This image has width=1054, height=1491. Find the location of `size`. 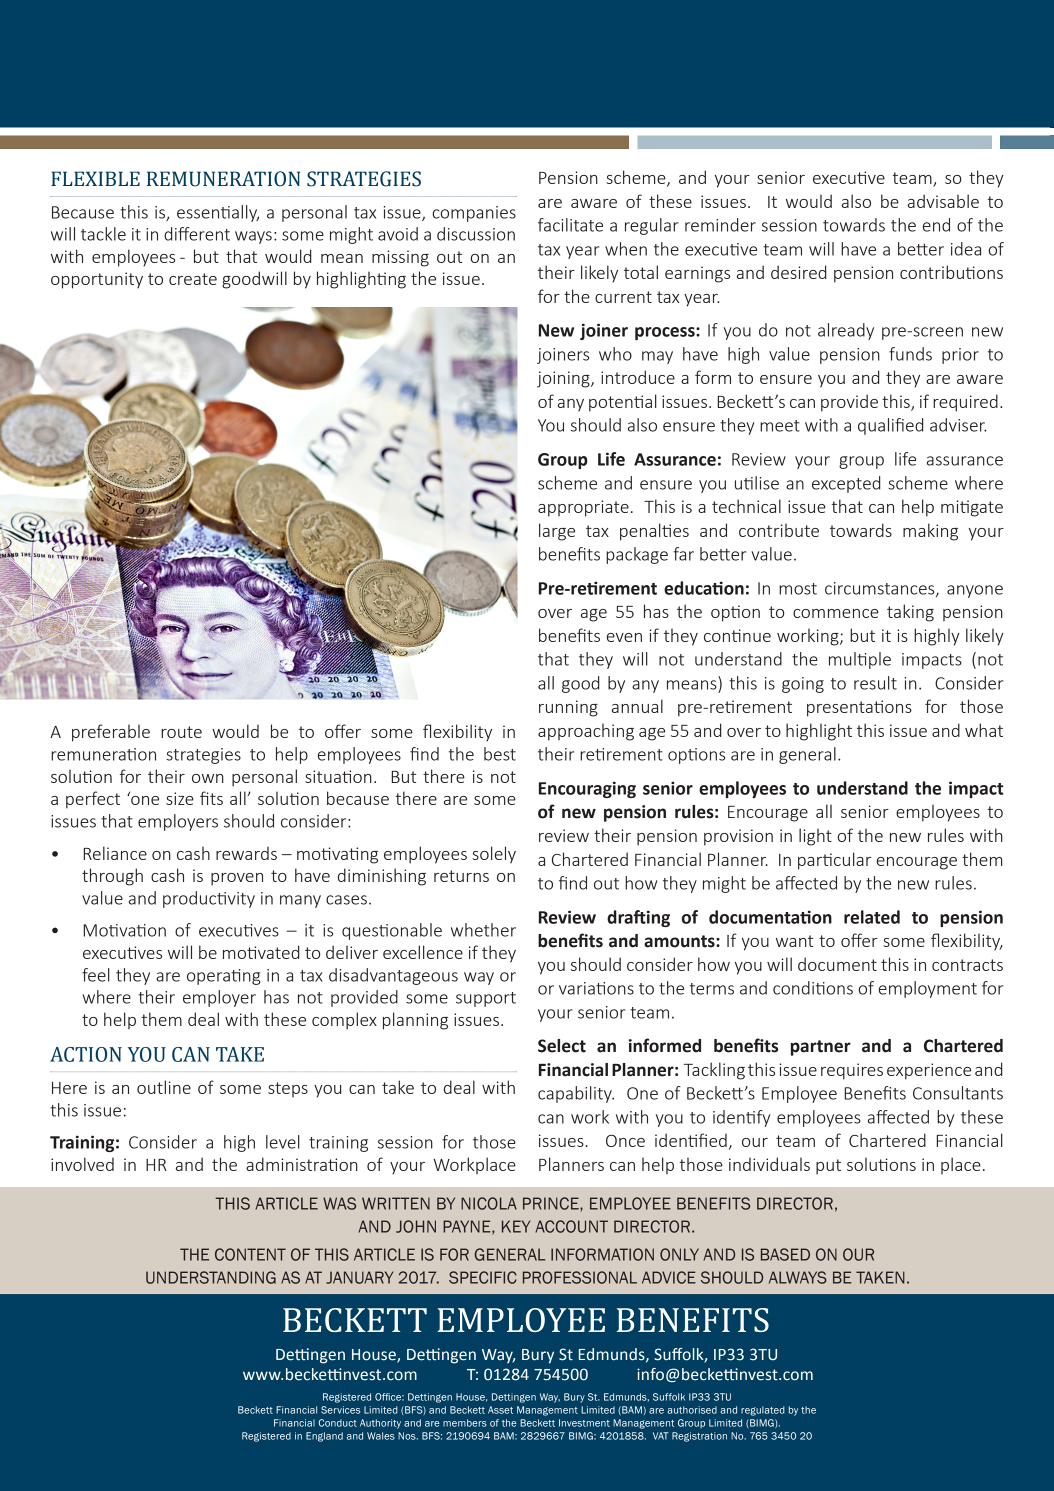

size is located at coordinates (180, 798).
